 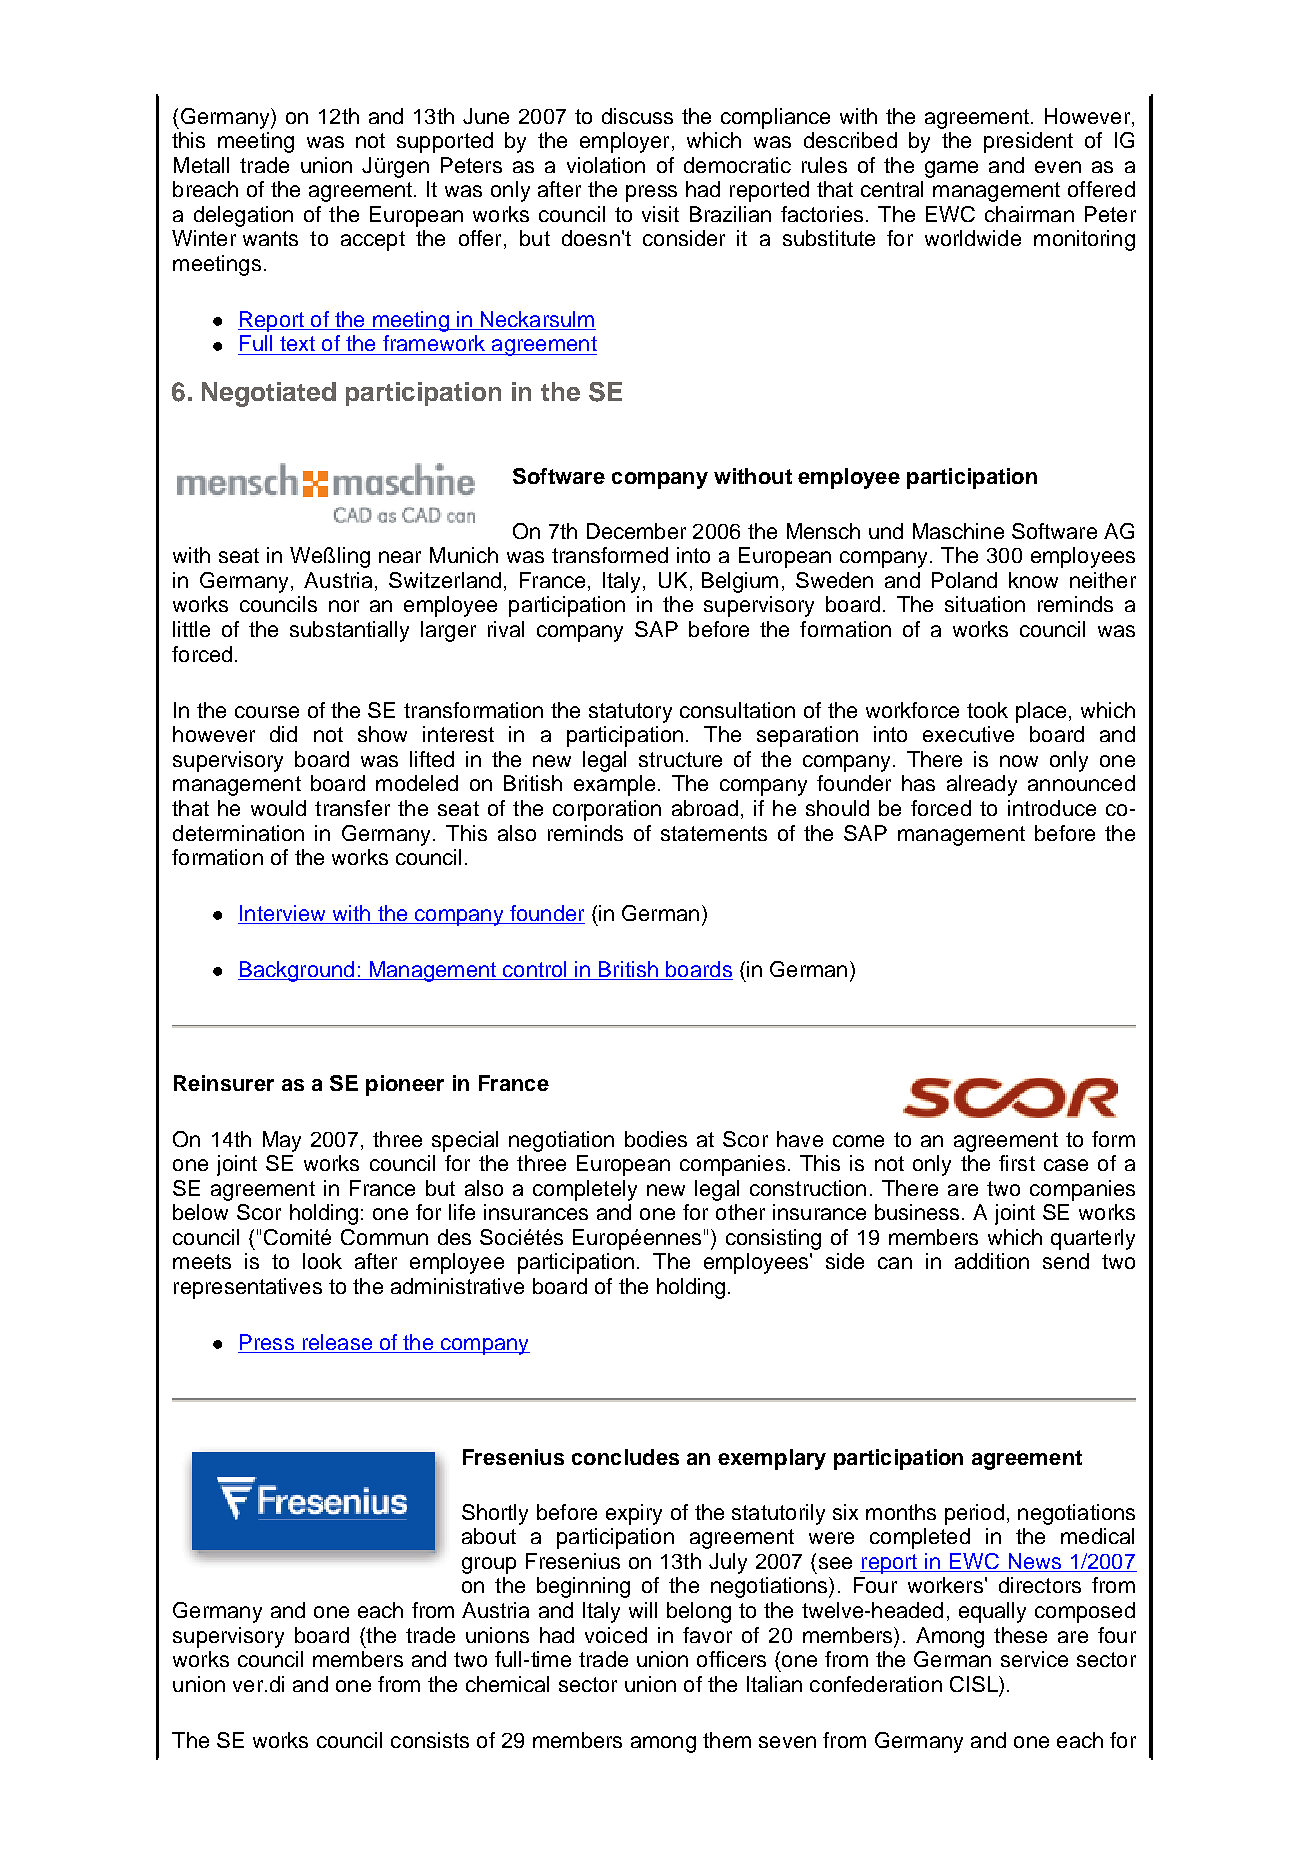 I want to click on delegation, so click(x=243, y=216).
